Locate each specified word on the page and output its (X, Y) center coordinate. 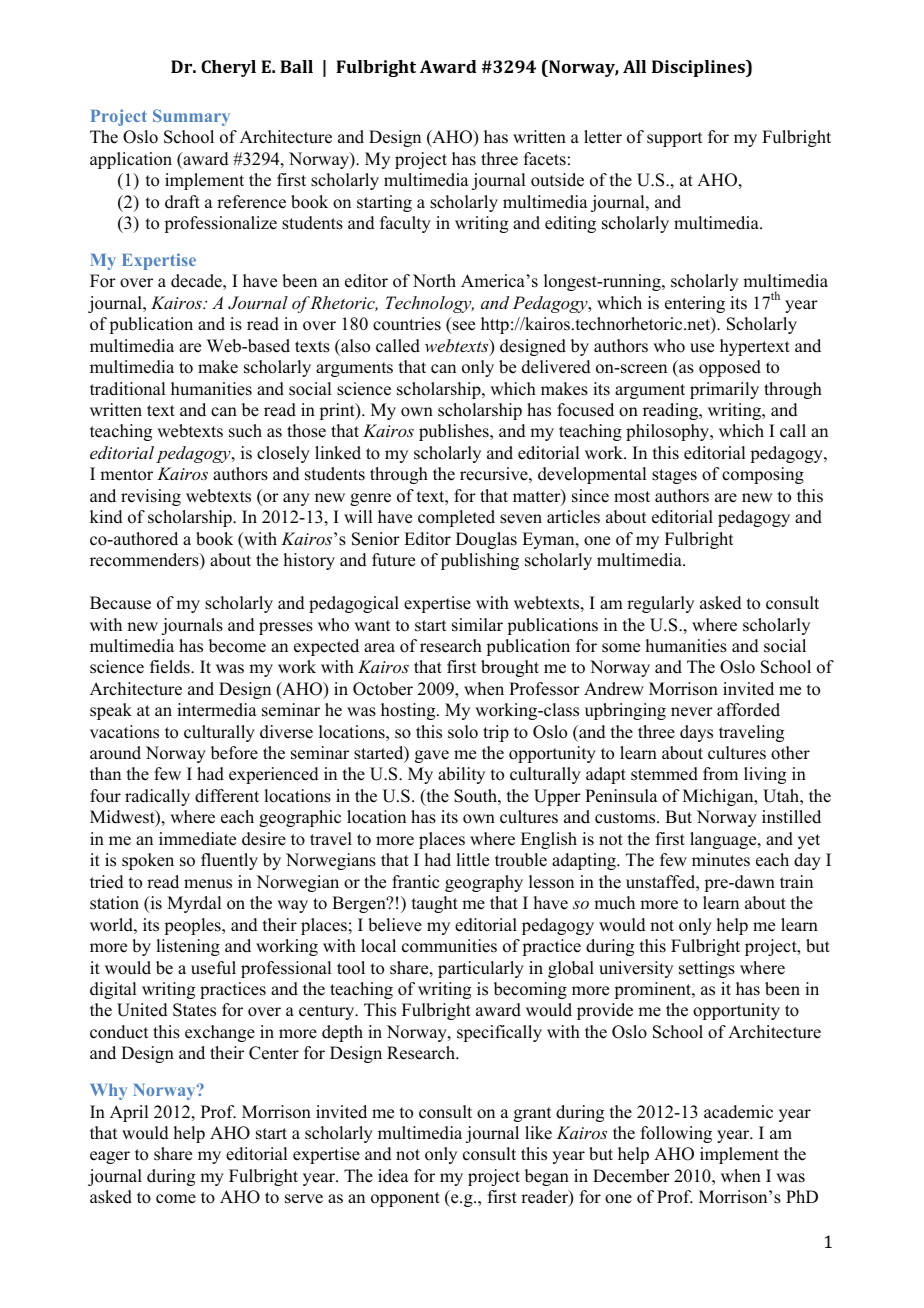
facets (545, 159)
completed (456, 518)
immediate (197, 839)
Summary (191, 117)
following (676, 1134)
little (472, 860)
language (724, 840)
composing (763, 475)
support (674, 139)
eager (110, 1157)
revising (151, 497)
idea (393, 1176)
